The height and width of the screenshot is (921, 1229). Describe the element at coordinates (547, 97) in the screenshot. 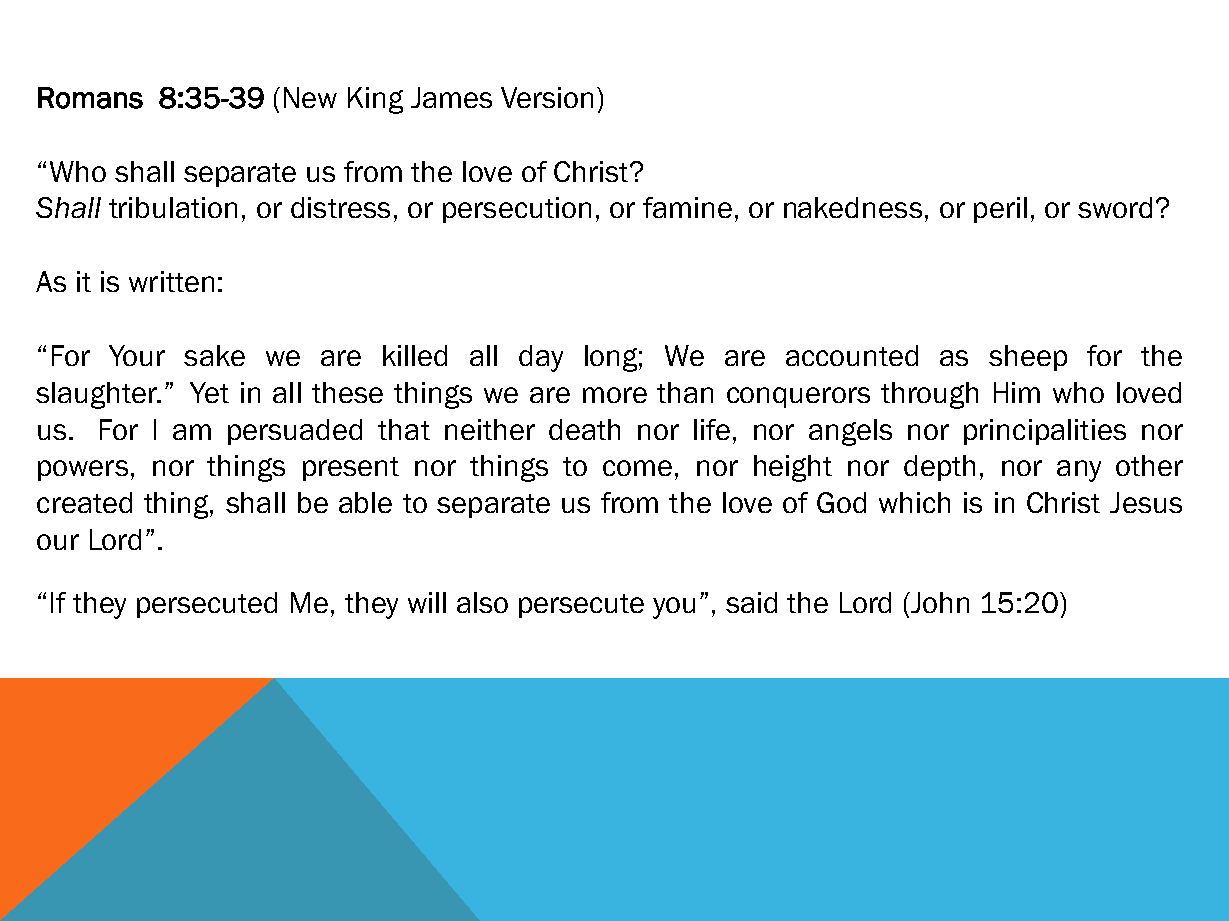

I see `Version` at that location.
